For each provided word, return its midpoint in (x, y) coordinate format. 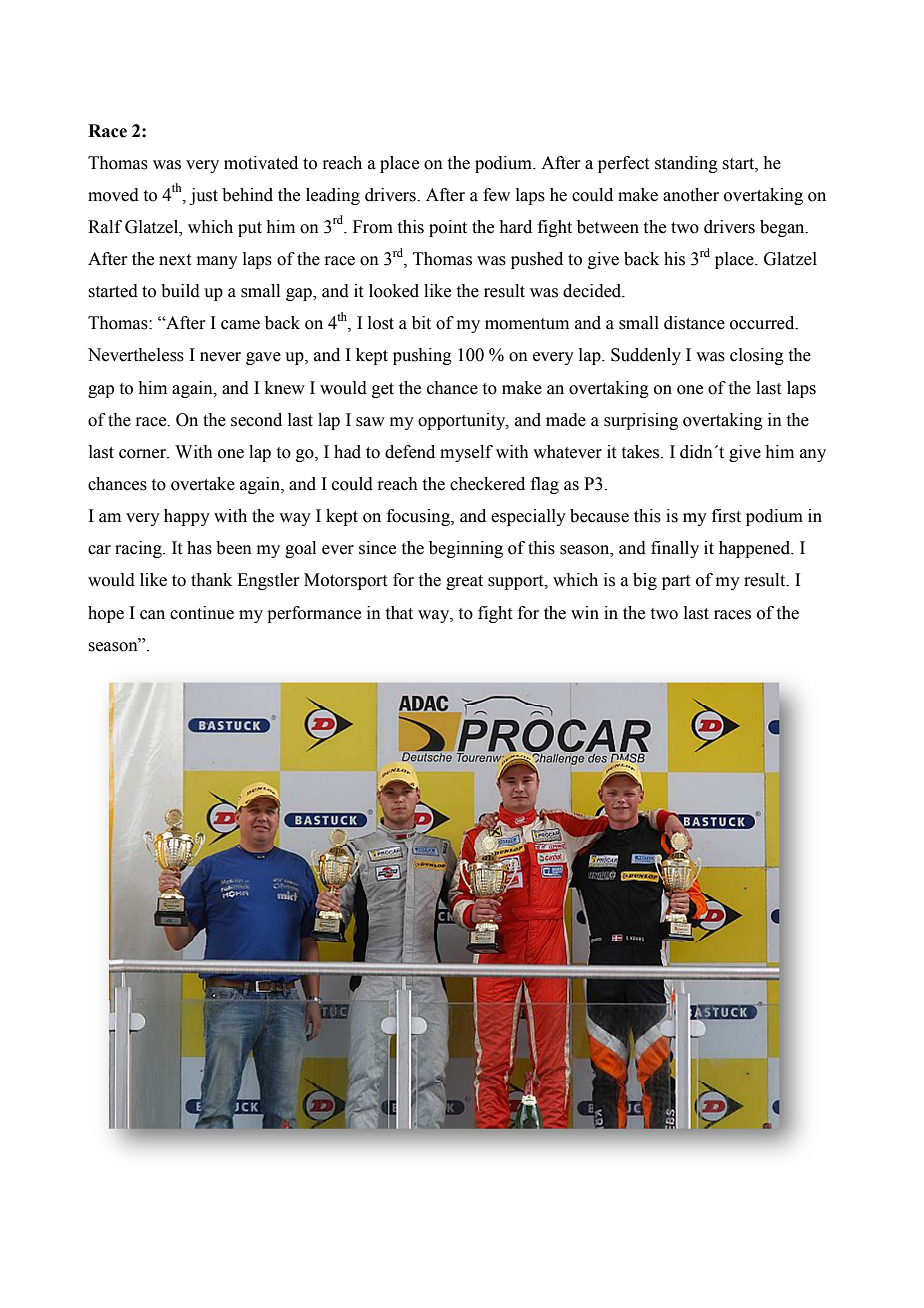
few (496, 195)
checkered (487, 484)
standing (686, 164)
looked (394, 291)
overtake (203, 484)
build (180, 291)
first (726, 516)
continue (202, 613)
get (383, 390)
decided (593, 291)
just (203, 196)
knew (285, 388)
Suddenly (646, 356)
